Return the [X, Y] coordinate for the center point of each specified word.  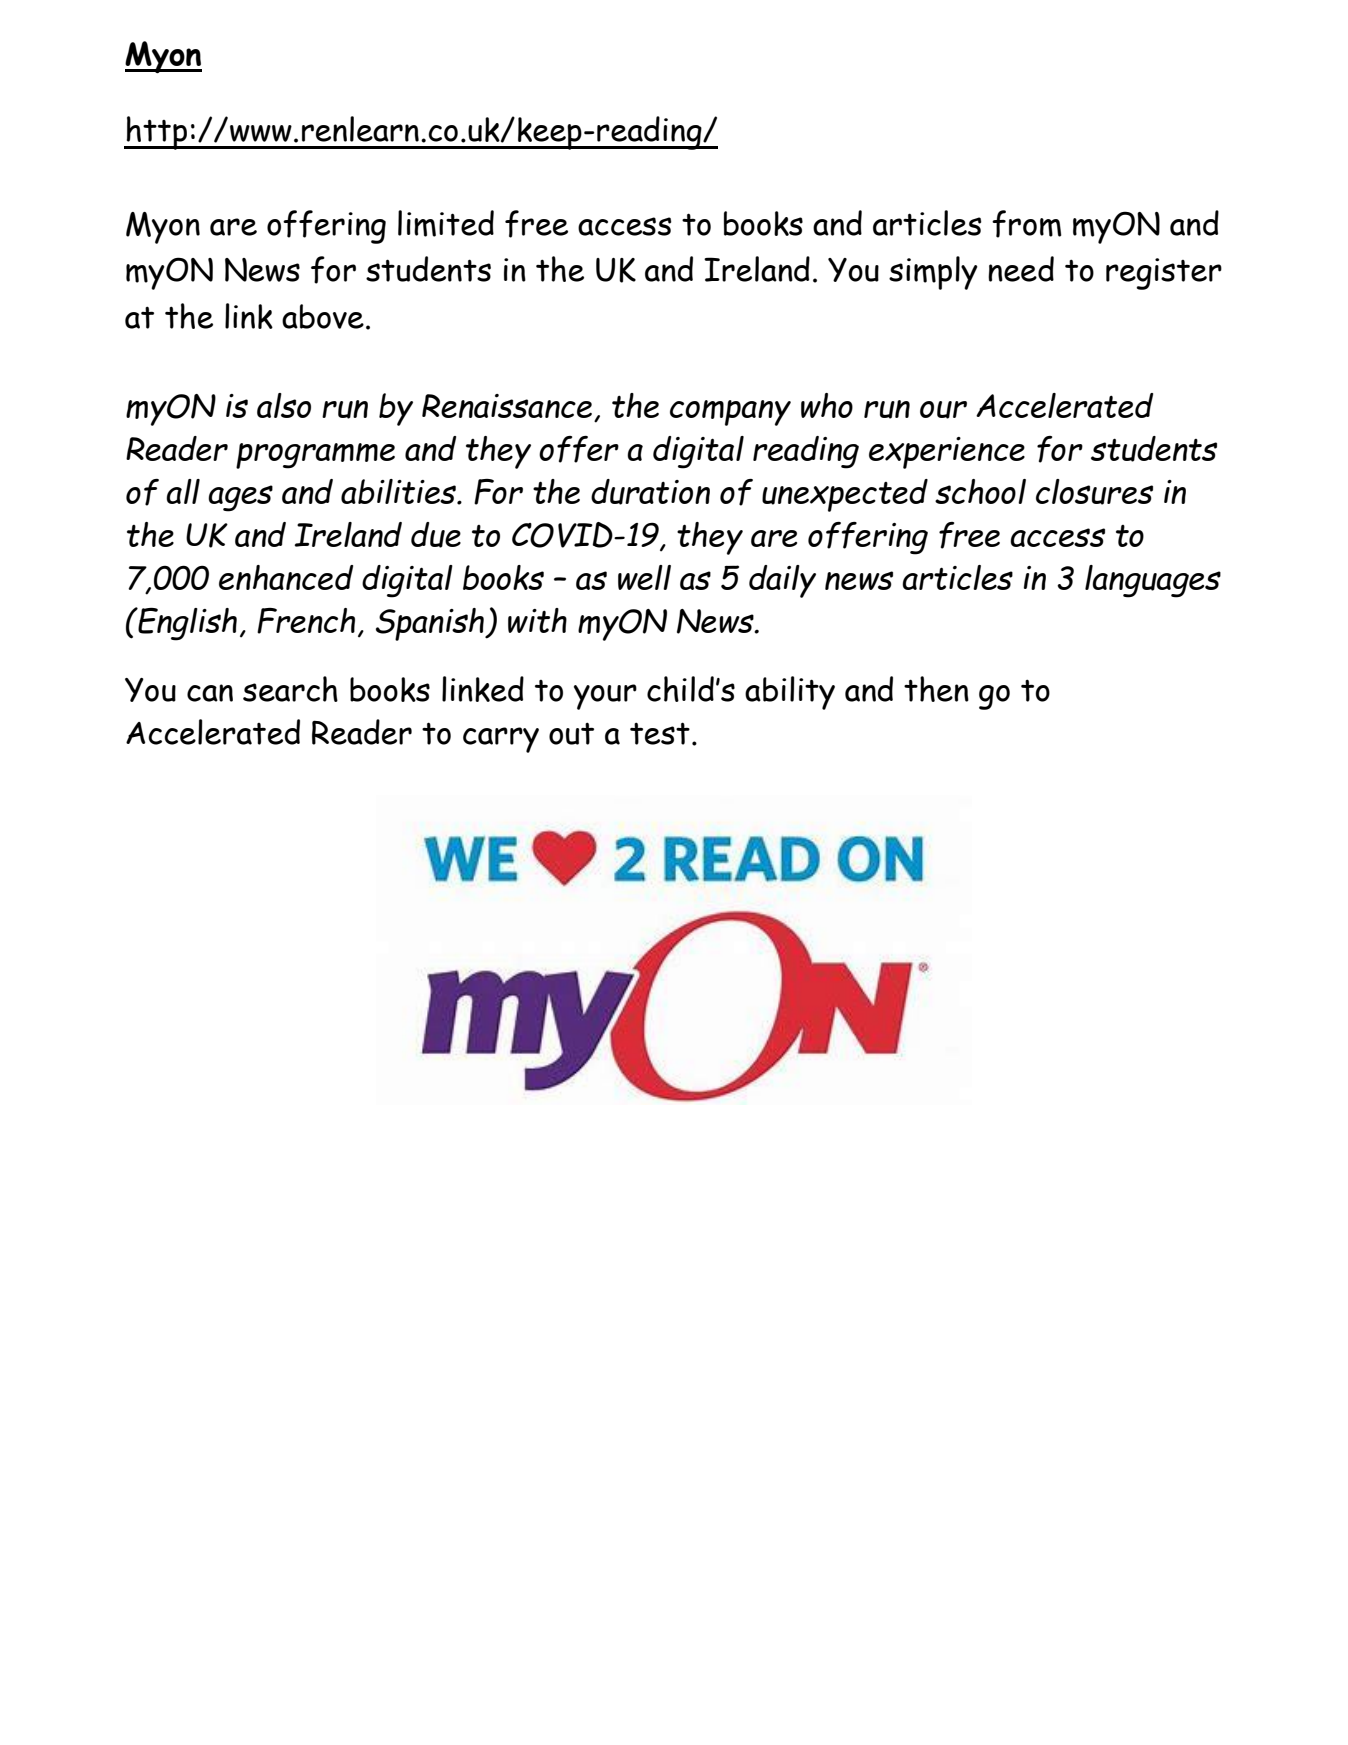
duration [650, 492]
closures [1094, 492]
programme [315, 456]
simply [933, 273]
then [936, 689]
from [1026, 224]
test [660, 733]
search [290, 689]
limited [446, 223]
